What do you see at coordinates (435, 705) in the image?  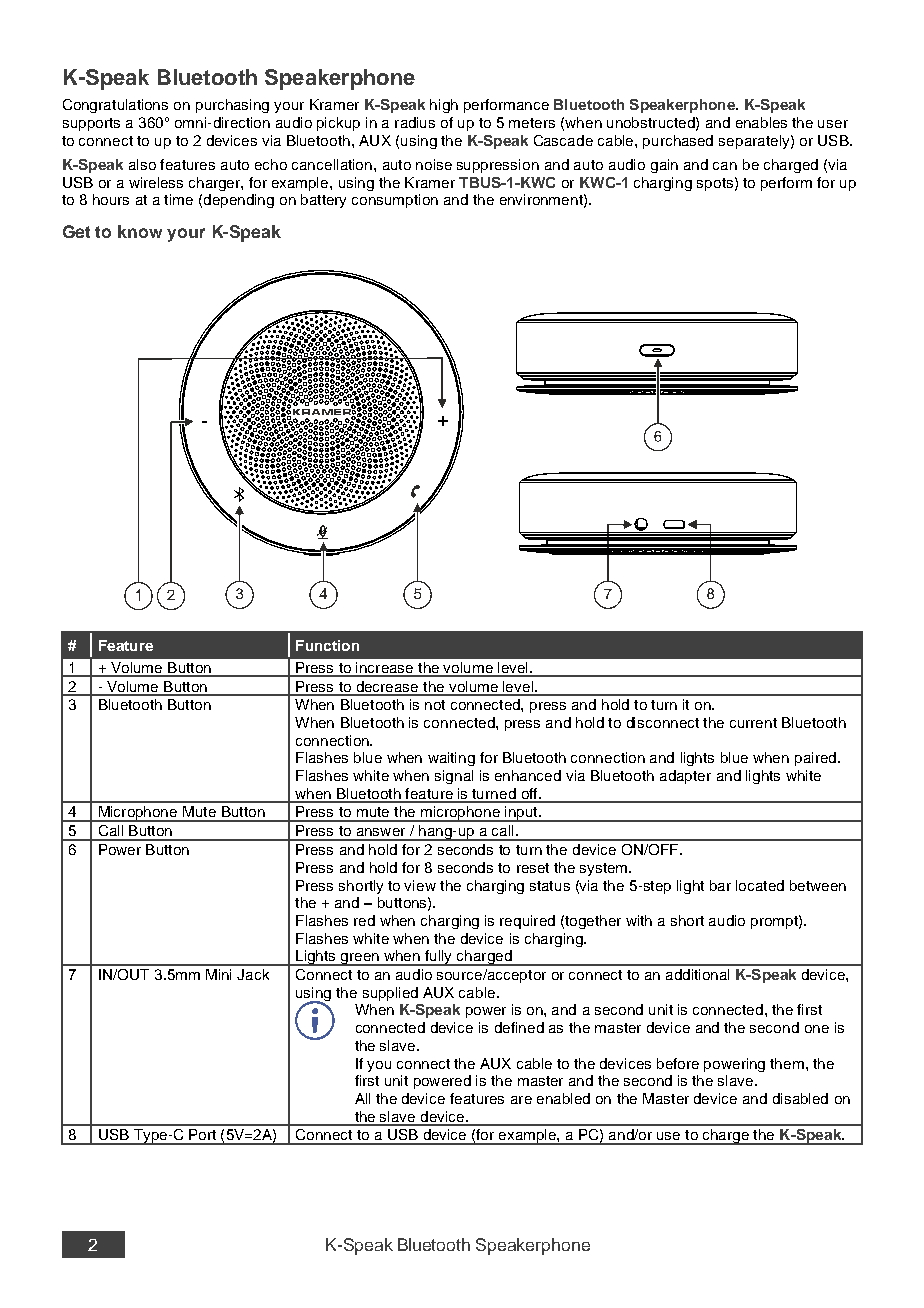 I see `not` at bounding box center [435, 705].
